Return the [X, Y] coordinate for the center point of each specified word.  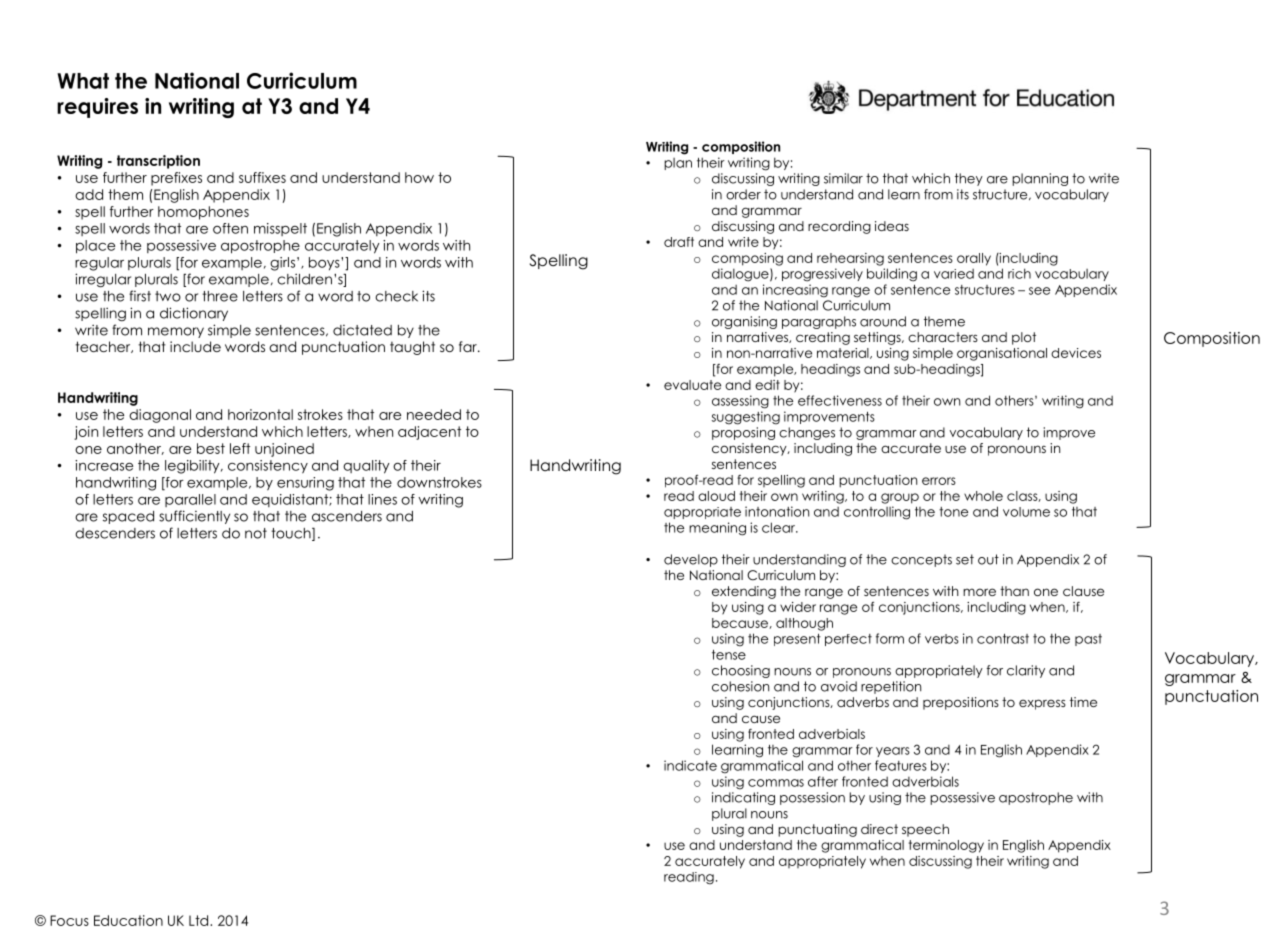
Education [128, 920]
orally [974, 259]
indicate [690, 765]
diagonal [160, 416]
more [979, 592]
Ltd [200, 920]
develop [691, 560]
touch [292, 534]
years [893, 752]
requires [97, 108]
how [419, 177]
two [168, 296]
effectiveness [840, 400]
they [969, 179]
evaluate [692, 385]
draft [679, 242]
